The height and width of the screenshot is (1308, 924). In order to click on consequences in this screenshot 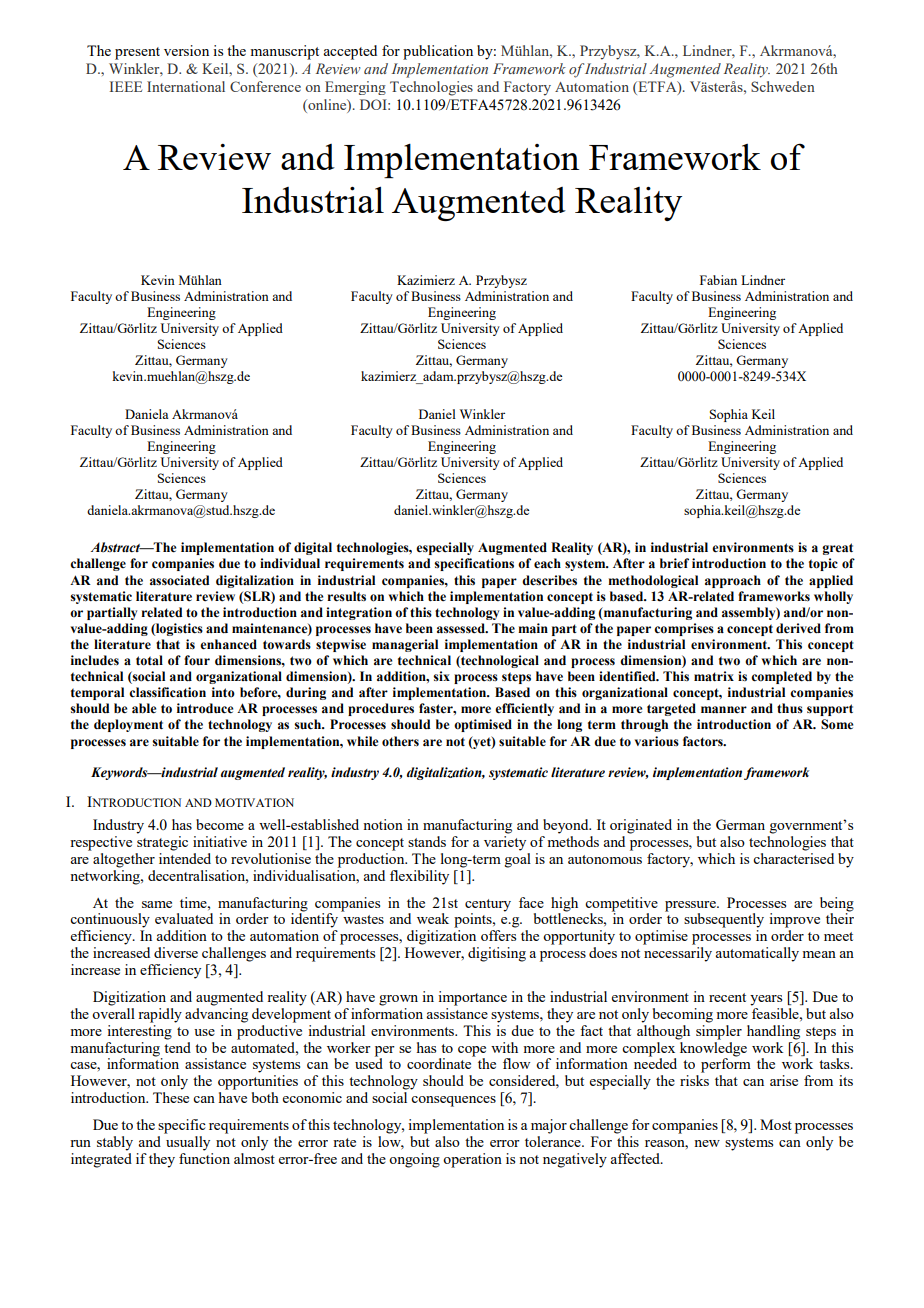, I will do `click(453, 1101)`.
